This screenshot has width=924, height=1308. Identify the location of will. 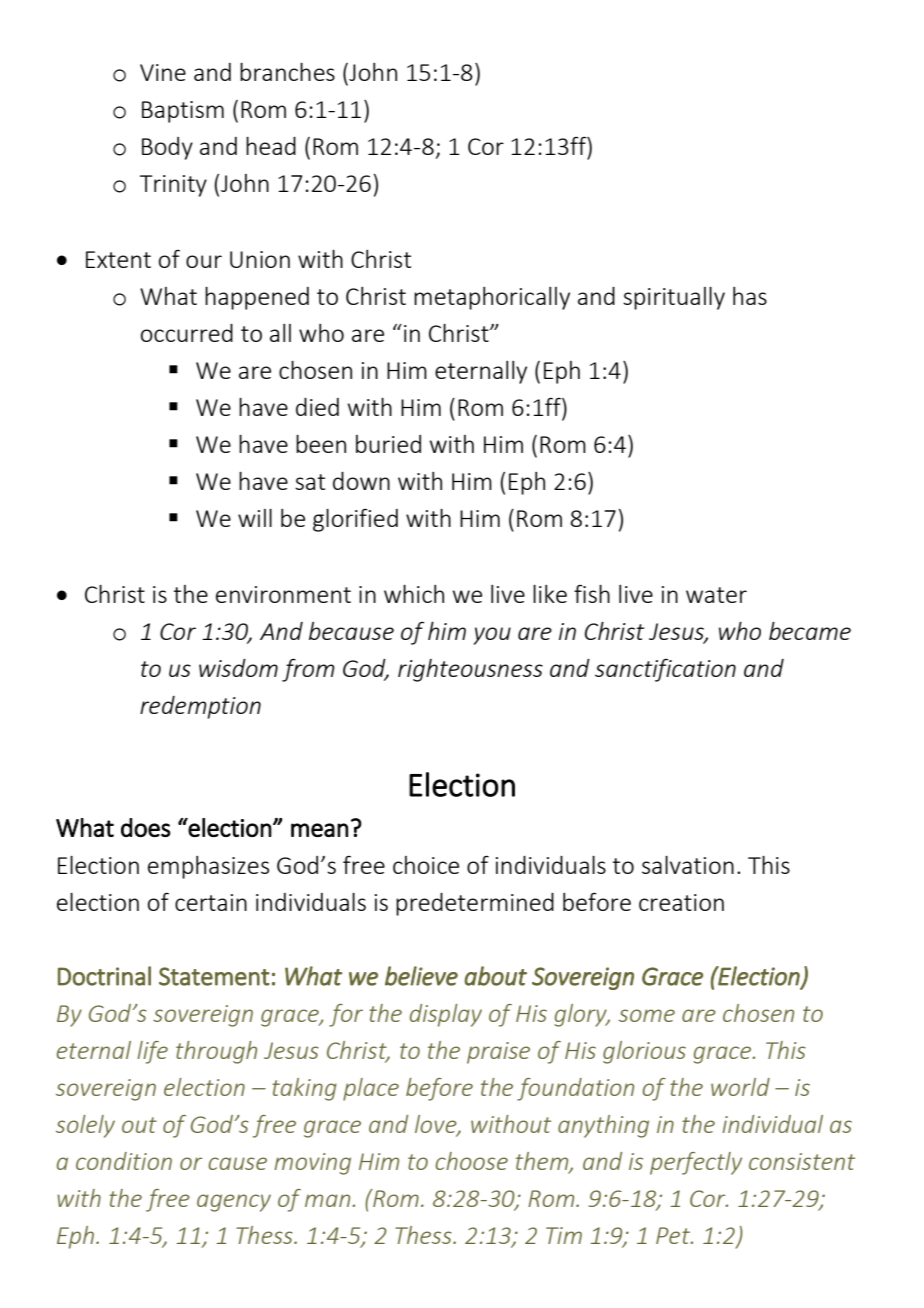
(255, 518).
